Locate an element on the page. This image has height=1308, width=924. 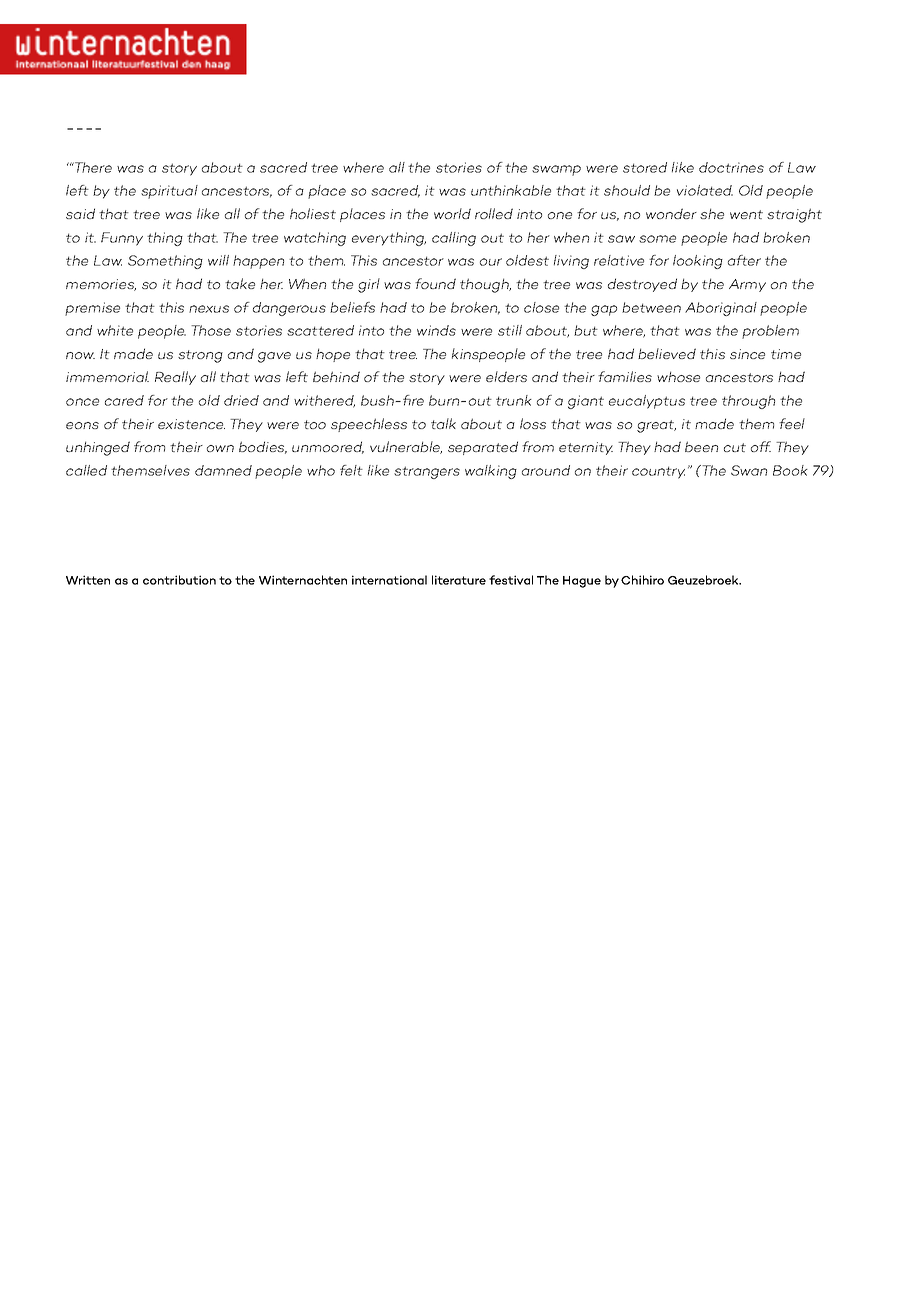
Really is located at coordinates (175, 378).
